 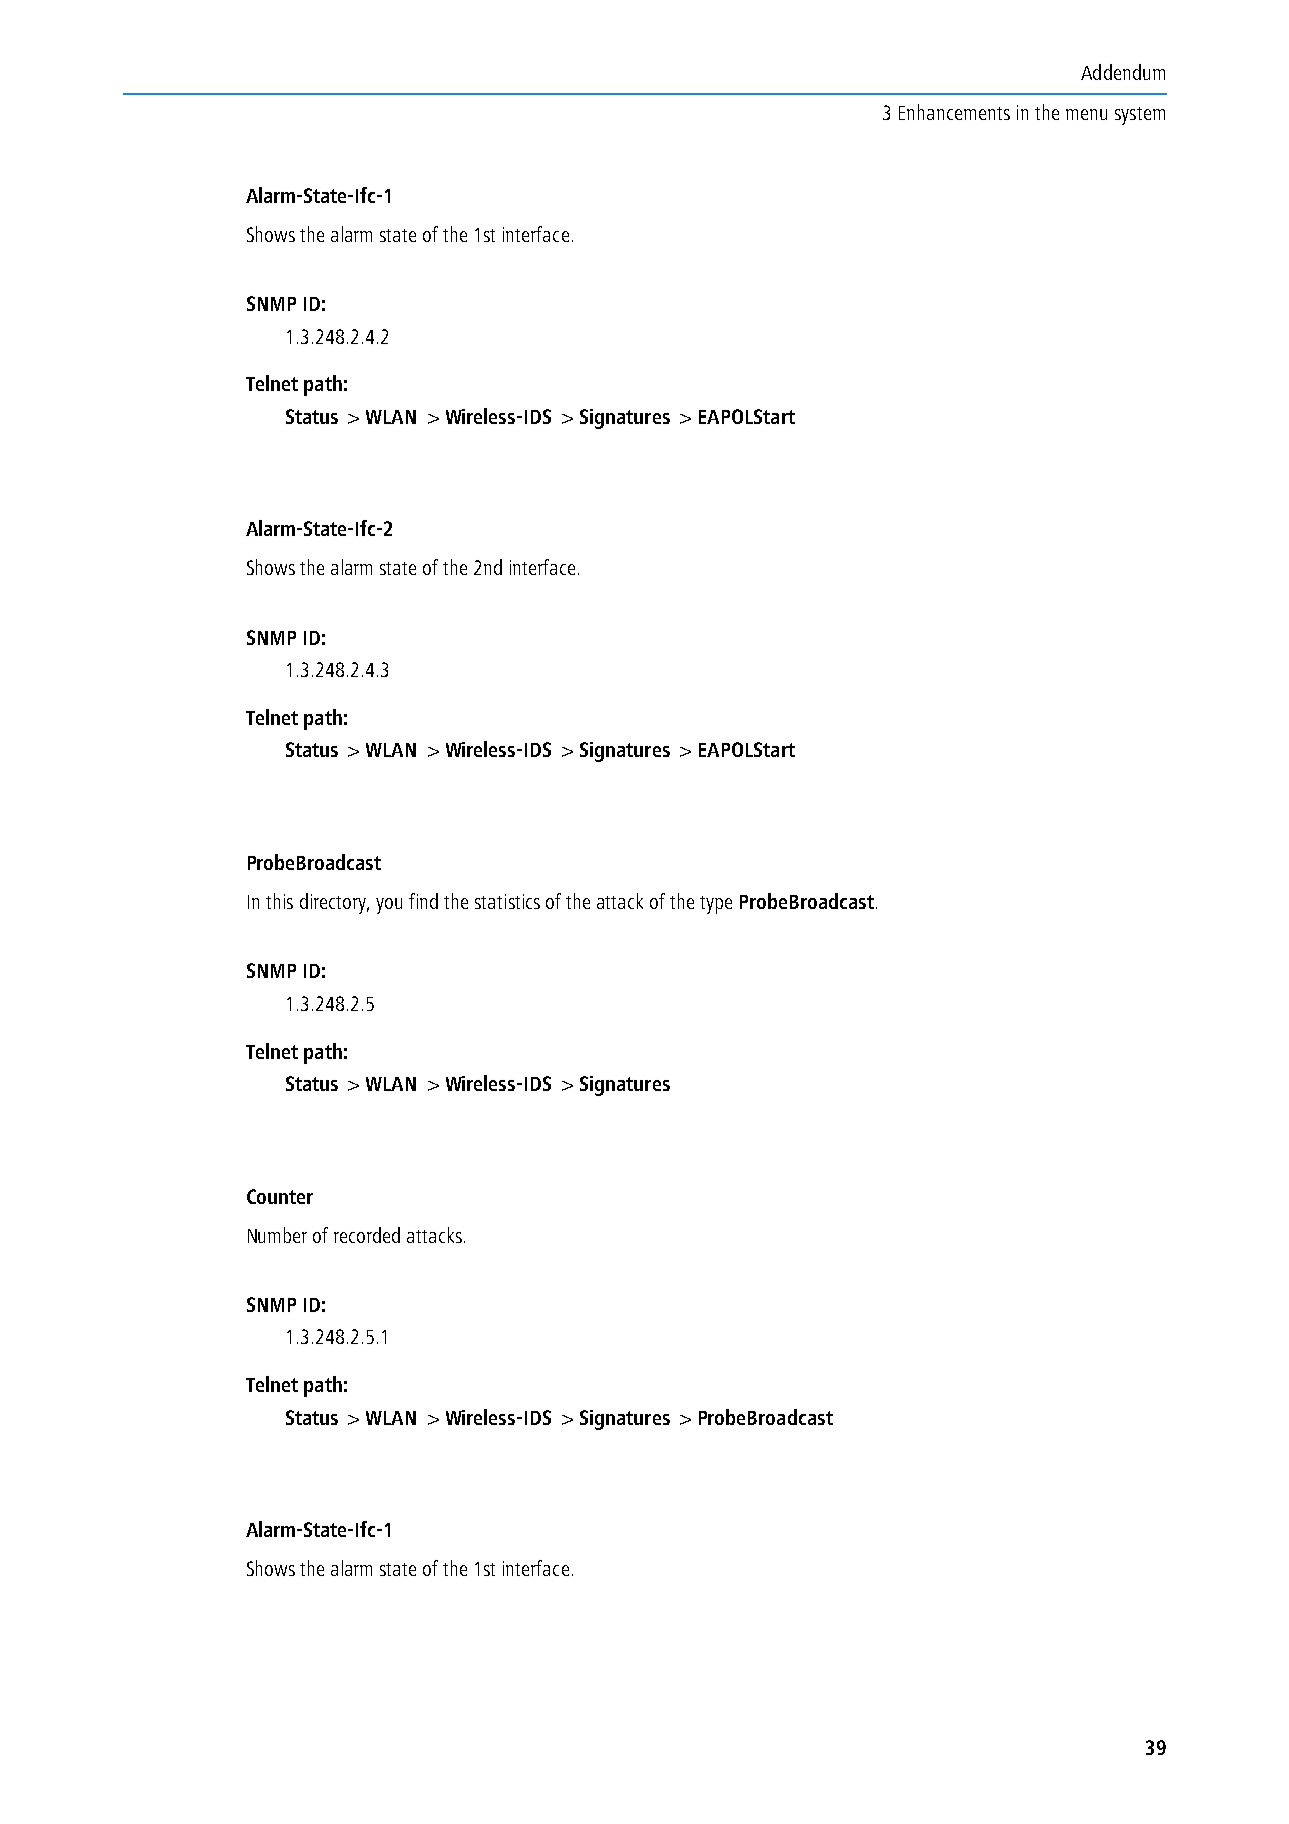 I want to click on find, so click(x=423, y=901).
